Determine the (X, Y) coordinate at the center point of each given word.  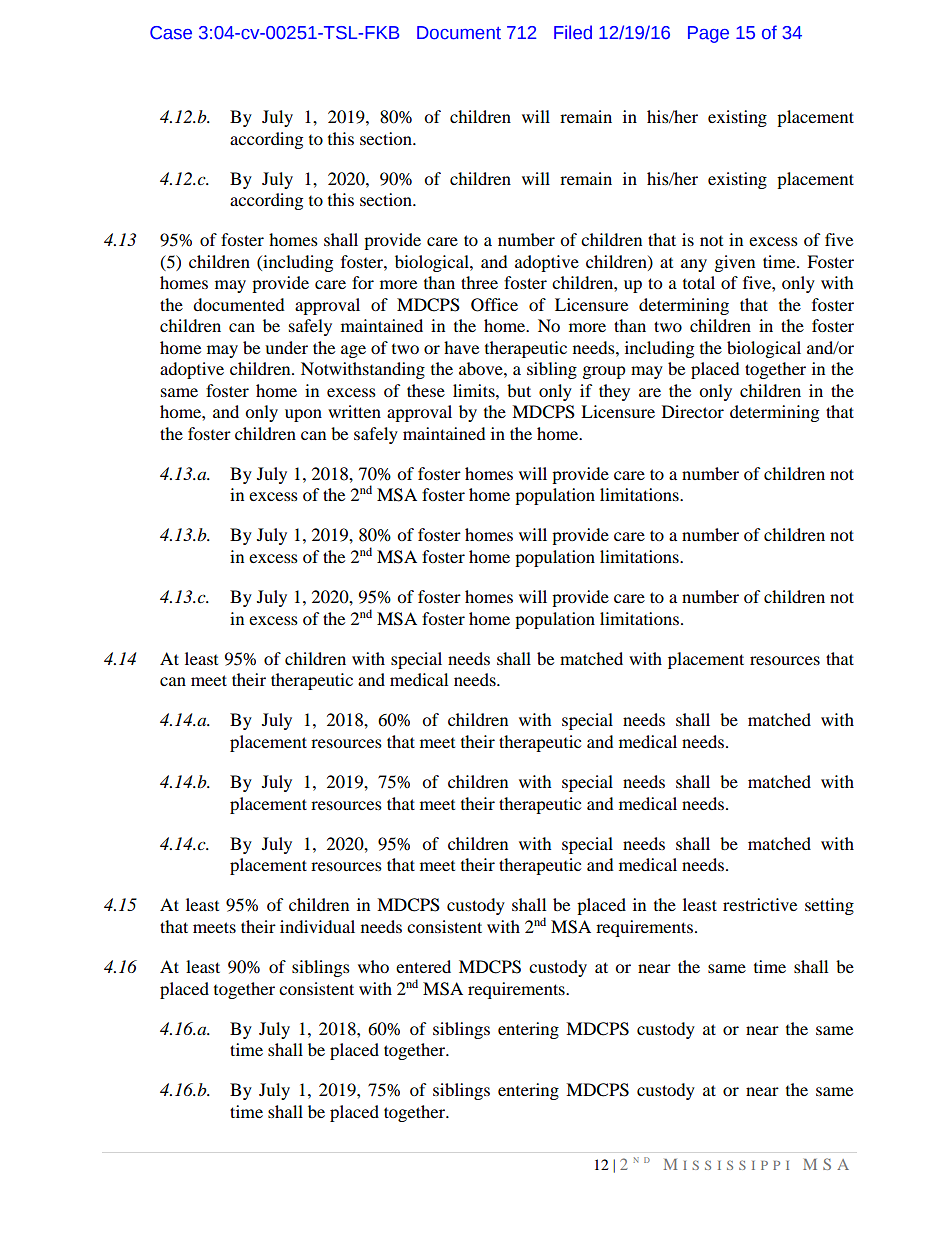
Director (693, 411)
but (519, 390)
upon (303, 415)
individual (317, 926)
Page (708, 34)
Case (171, 33)
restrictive (760, 904)
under (286, 347)
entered (423, 966)
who (373, 966)
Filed (573, 32)
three (479, 282)
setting (829, 906)
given (735, 263)
